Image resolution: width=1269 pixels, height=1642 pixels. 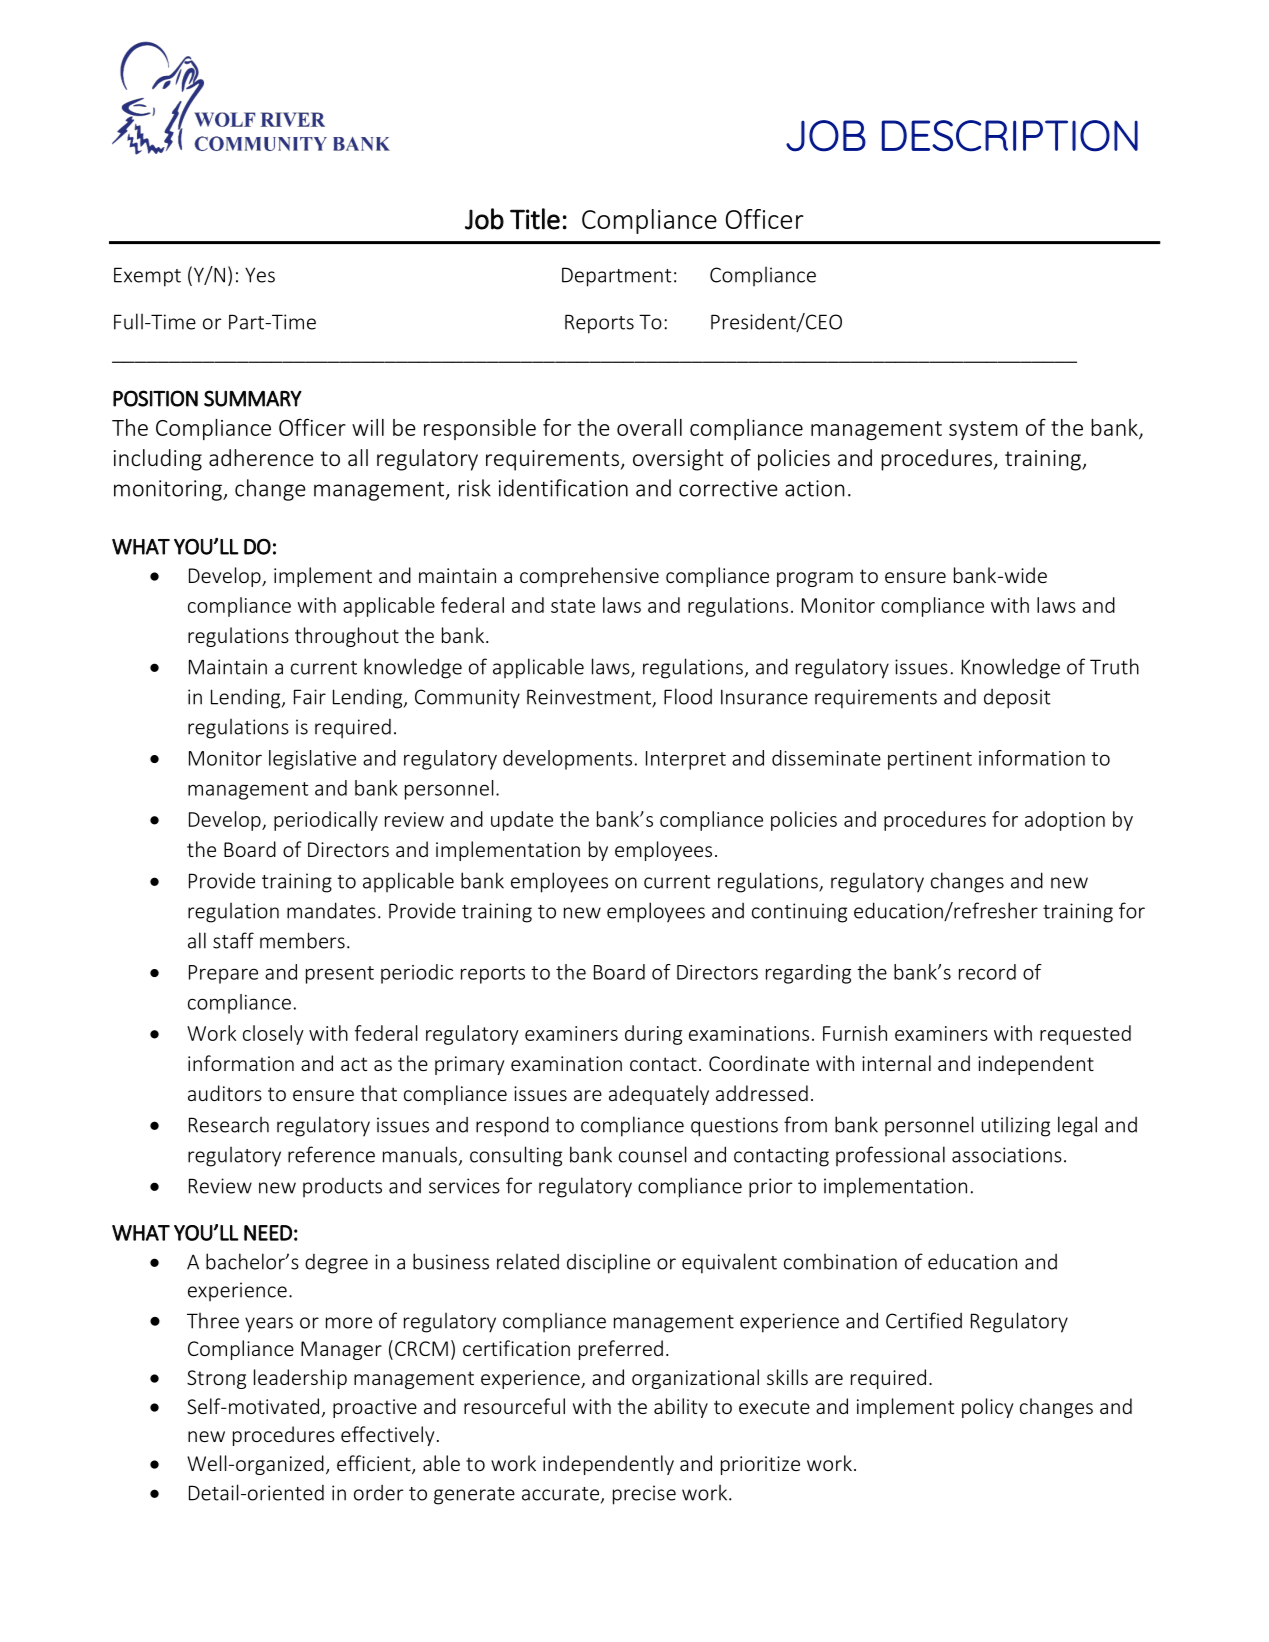 What do you see at coordinates (535, 219) in the screenshot?
I see `Title` at bounding box center [535, 219].
